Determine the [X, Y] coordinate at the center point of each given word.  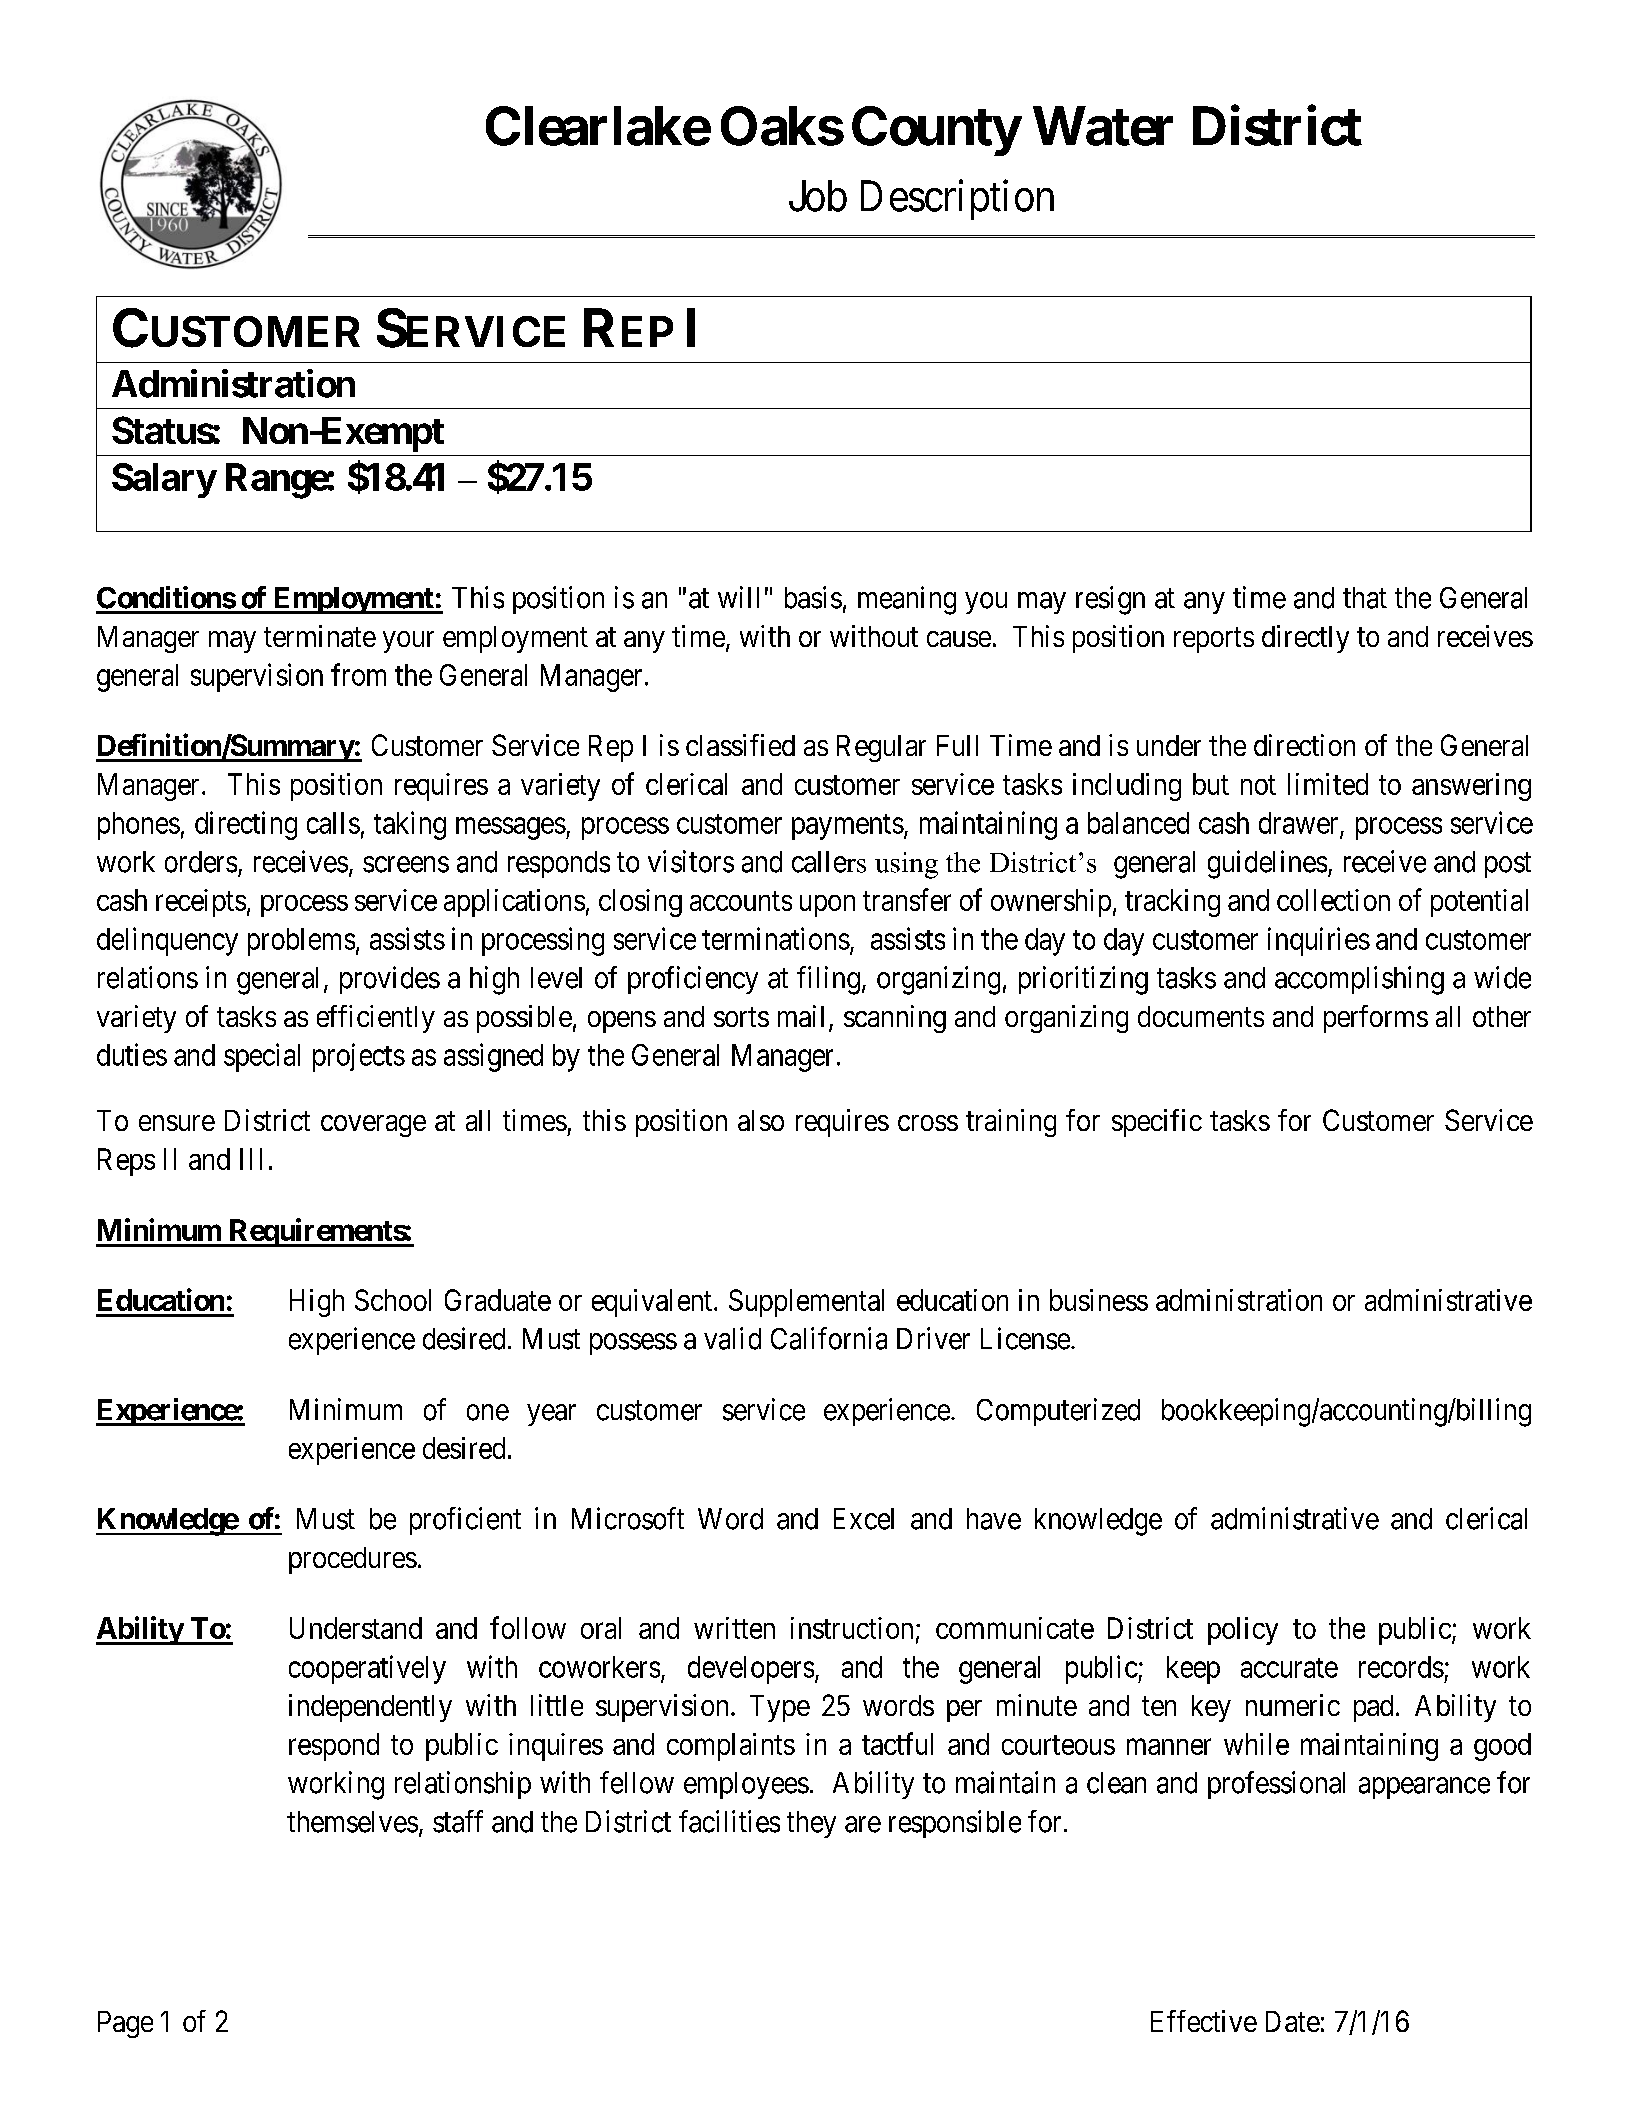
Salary [164, 480]
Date [1293, 2021]
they [811, 1824]
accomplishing [1359, 980]
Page [125, 2024]
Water [1103, 126]
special [262, 1057]
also [761, 1120]
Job [818, 196]
